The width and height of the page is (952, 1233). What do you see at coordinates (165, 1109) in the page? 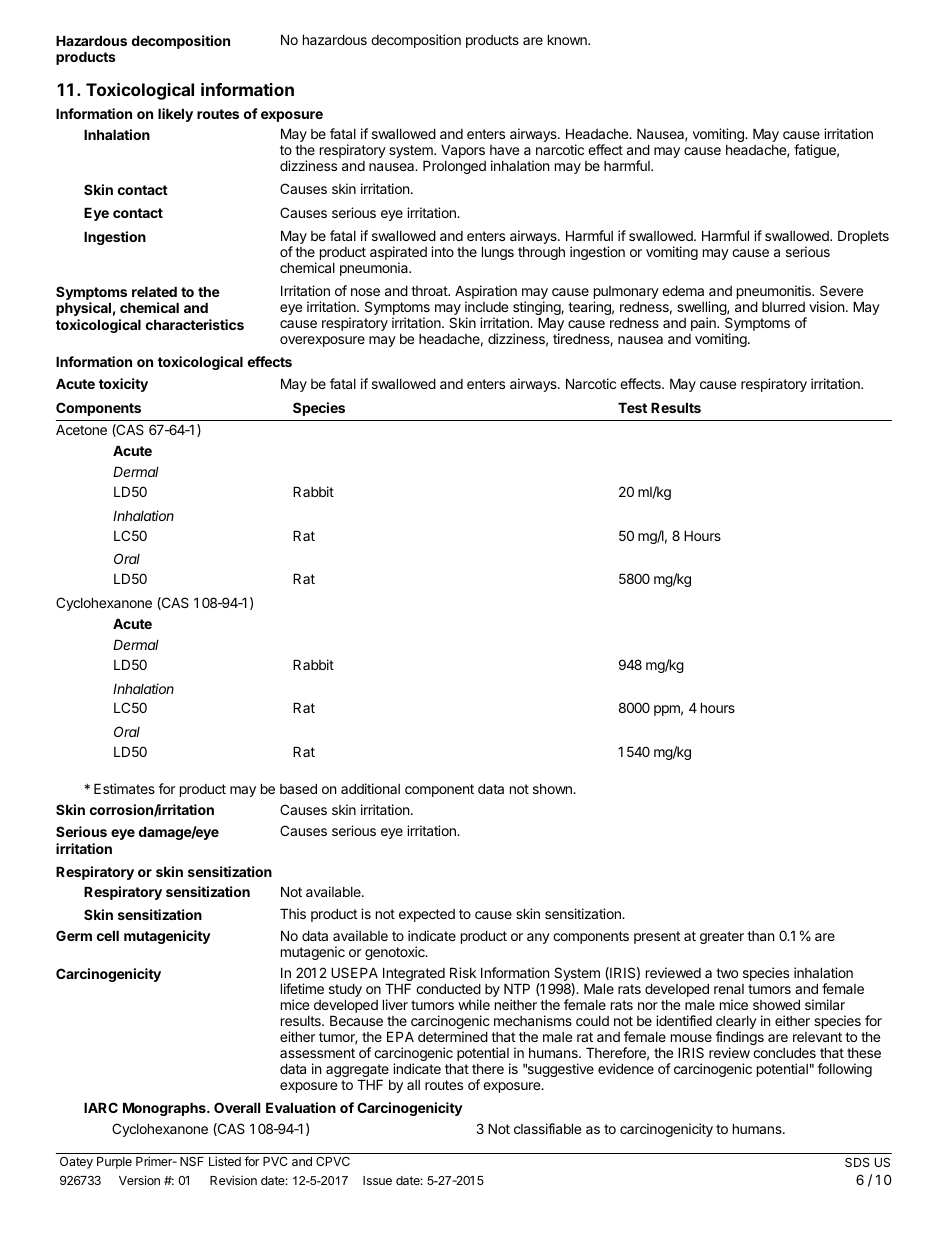
I see `Monographs` at bounding box center [165, 1109].
